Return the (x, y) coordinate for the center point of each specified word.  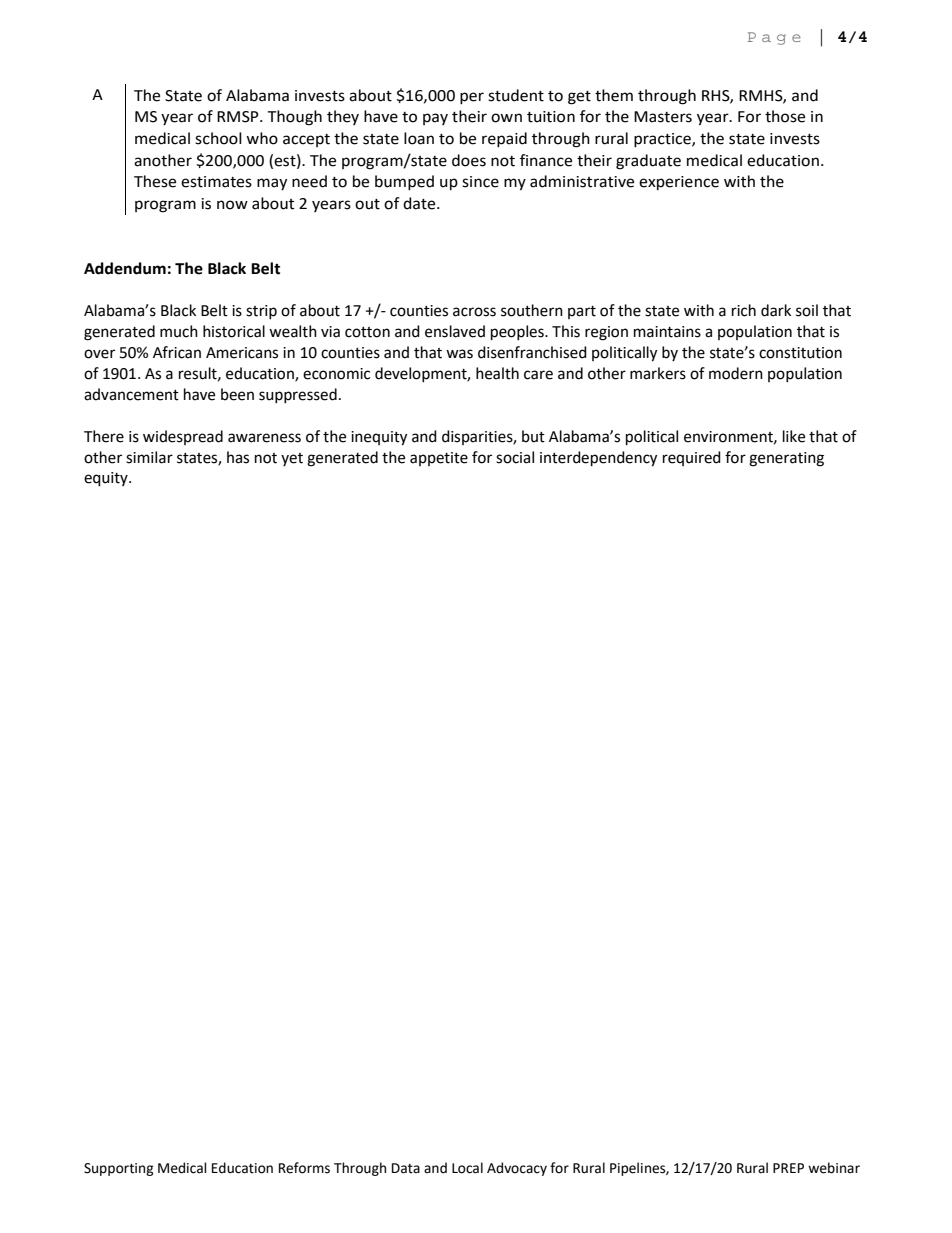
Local (467, 1168)
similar (149, 457)
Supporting (119, 1169)
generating (786, 459)
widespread (183, 437)
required (692, 458)
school (218, 138)
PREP (788, 1168)
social (515, 457)
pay (435, 119)
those (785, 116)
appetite (439, 459)
